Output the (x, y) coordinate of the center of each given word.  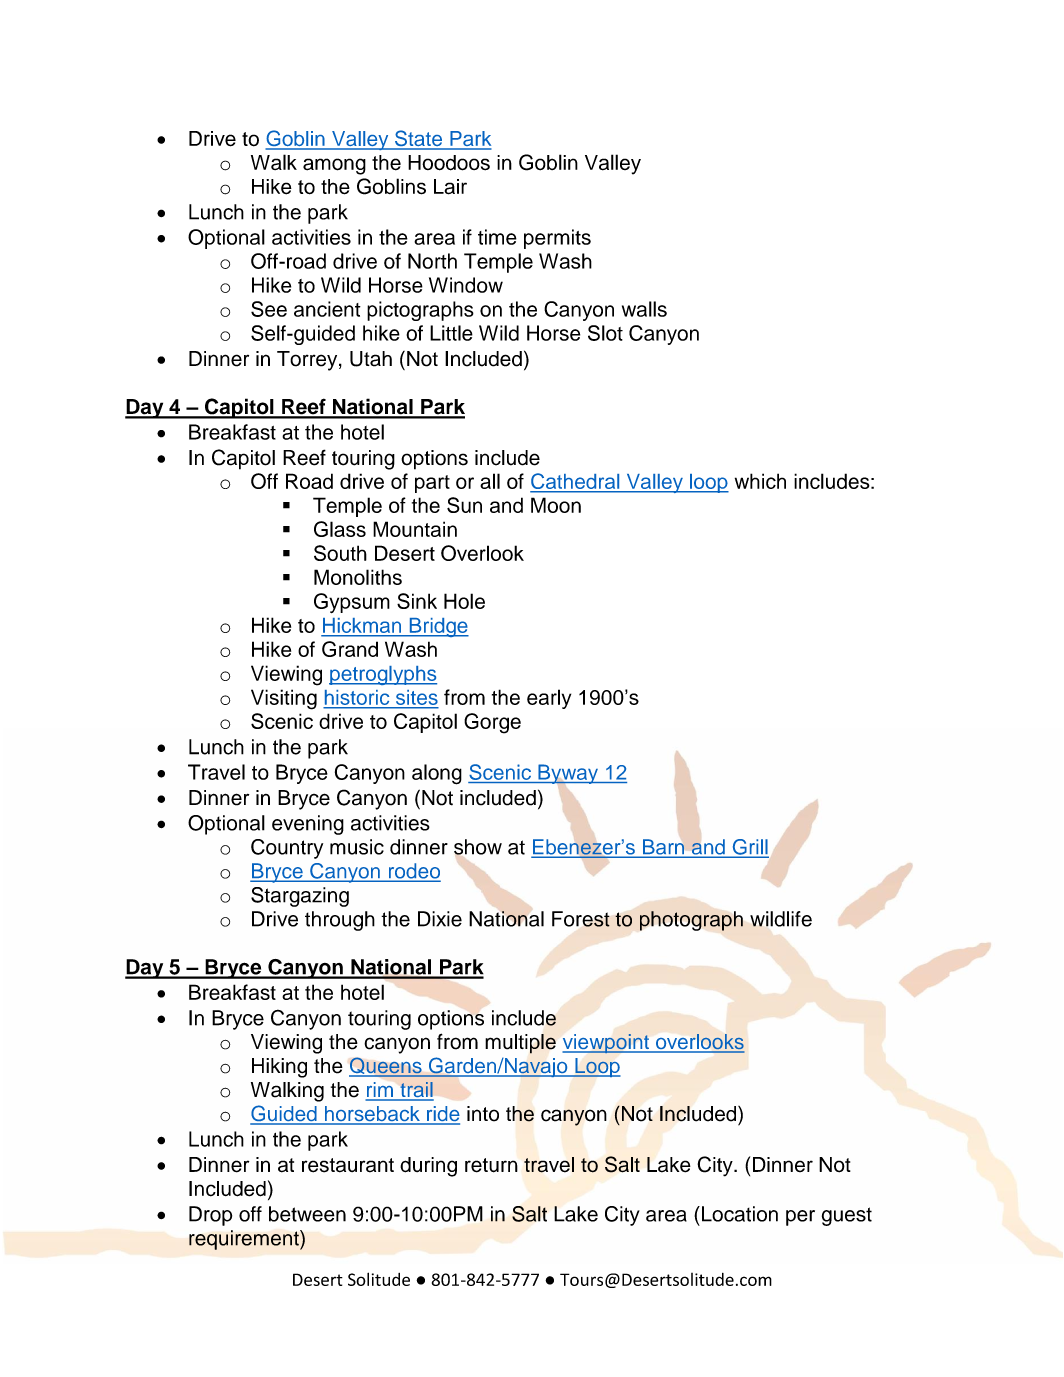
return (491, 1165)
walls (644, 309)
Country (287, 849)
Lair (450, 187)
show (478, 847)
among (334, 166)
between (307, 1214)
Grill (749, 848)
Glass (340, 529)
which (760, 481)
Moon (556, 505)
